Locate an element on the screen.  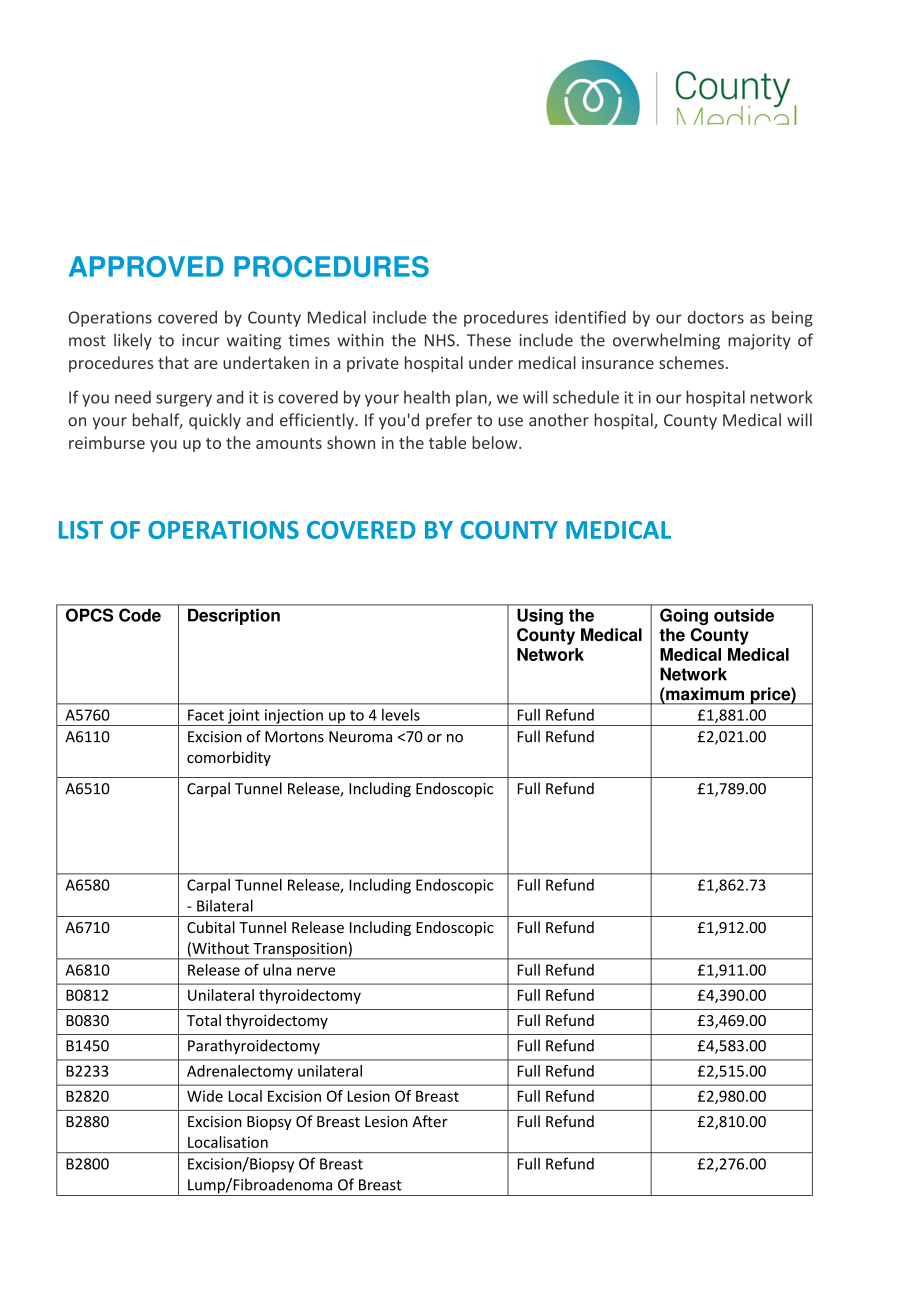
Wide is located at coordinates (205, 1096).
